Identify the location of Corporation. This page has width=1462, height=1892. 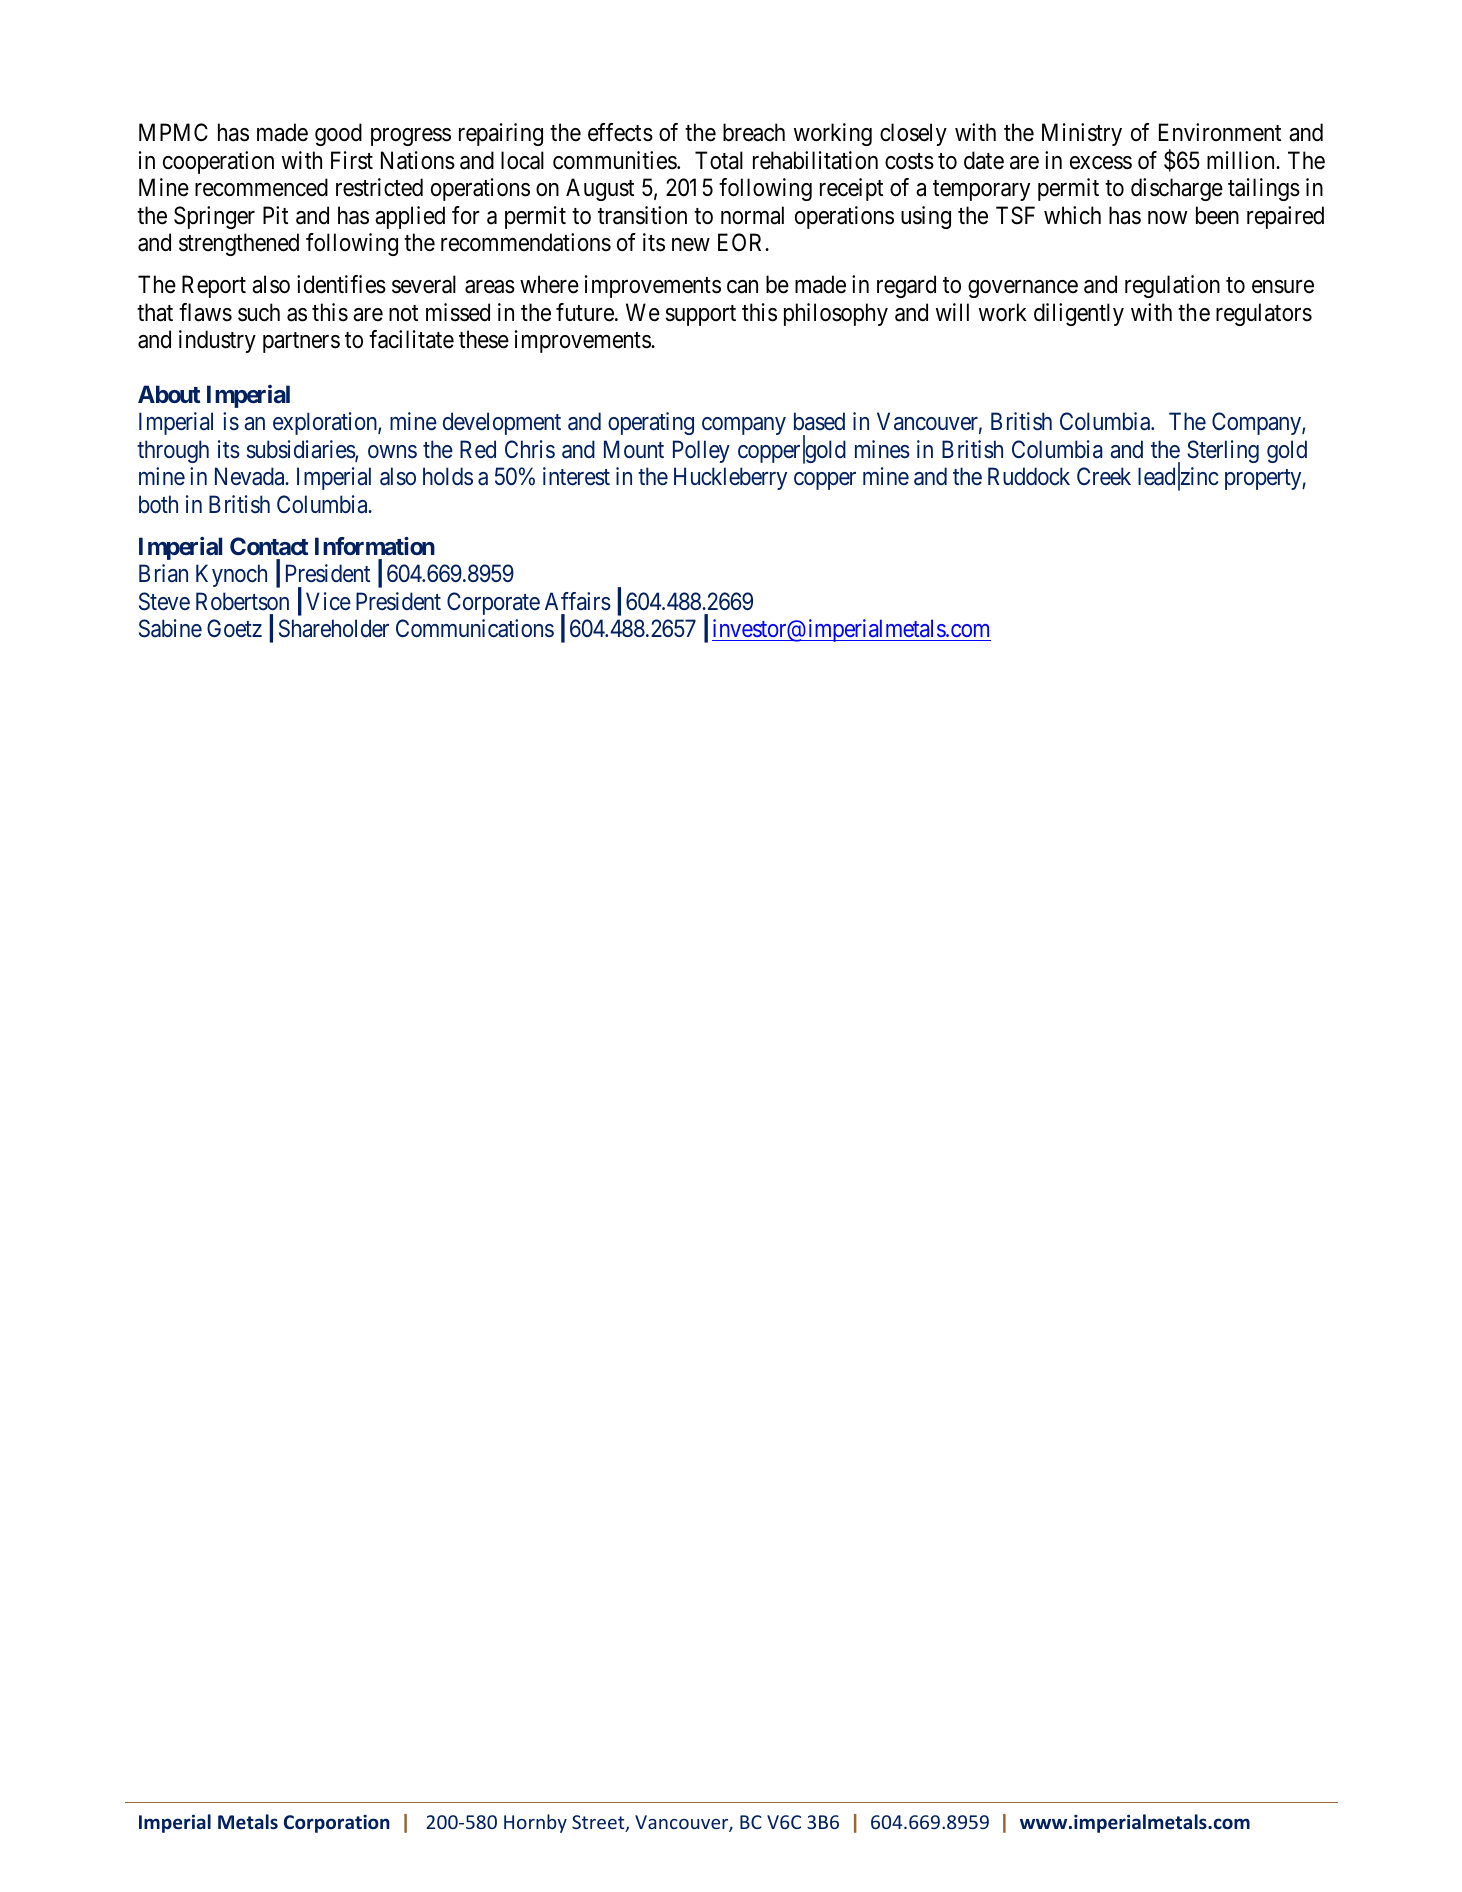
(337, 1824).
